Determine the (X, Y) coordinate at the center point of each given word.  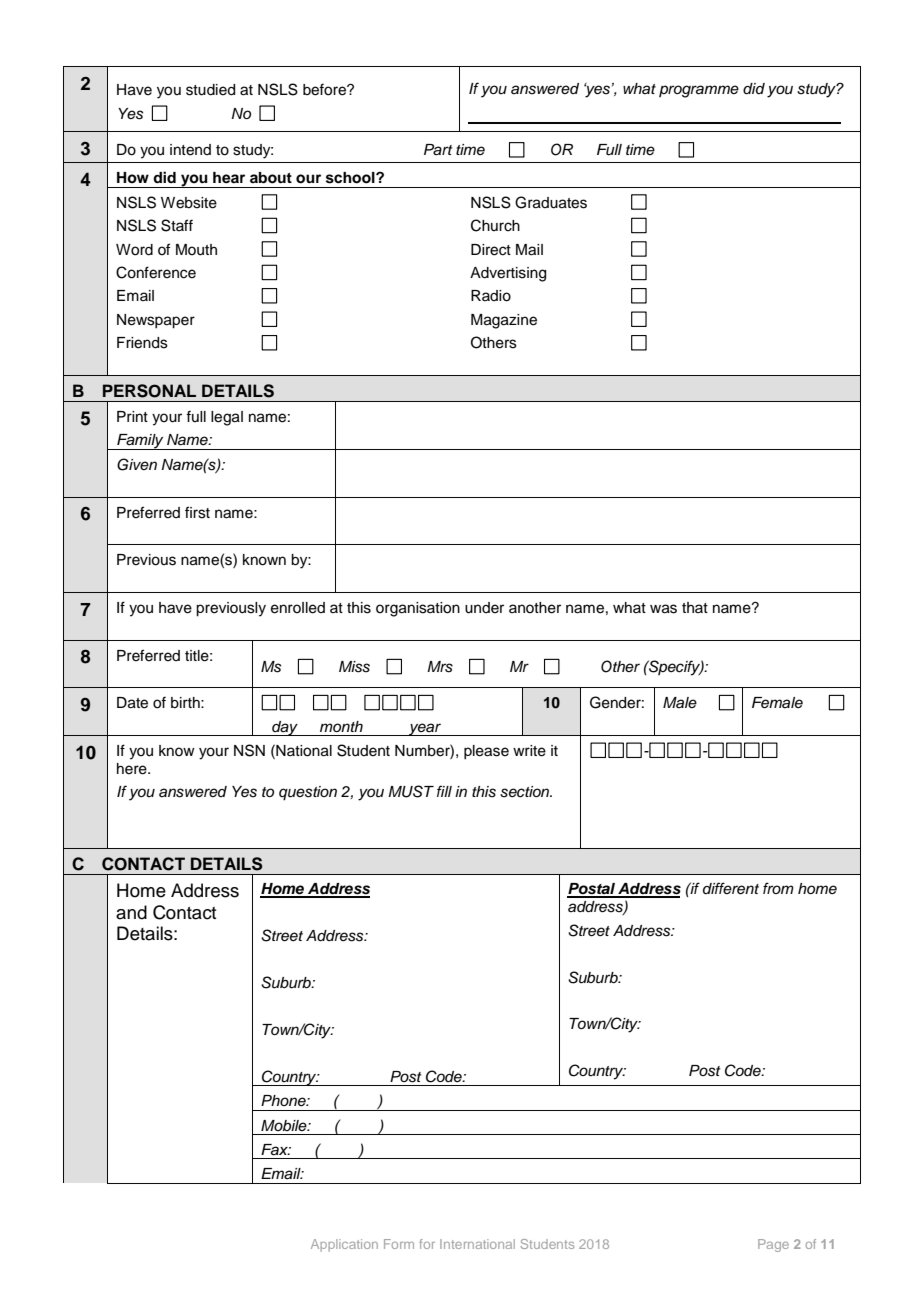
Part (438, 150)
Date (132, 703)
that (695, 607)
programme (699, 91)
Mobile (285, 1125)
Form (399, 1244)
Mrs (440, 667)
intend (190, 150)
